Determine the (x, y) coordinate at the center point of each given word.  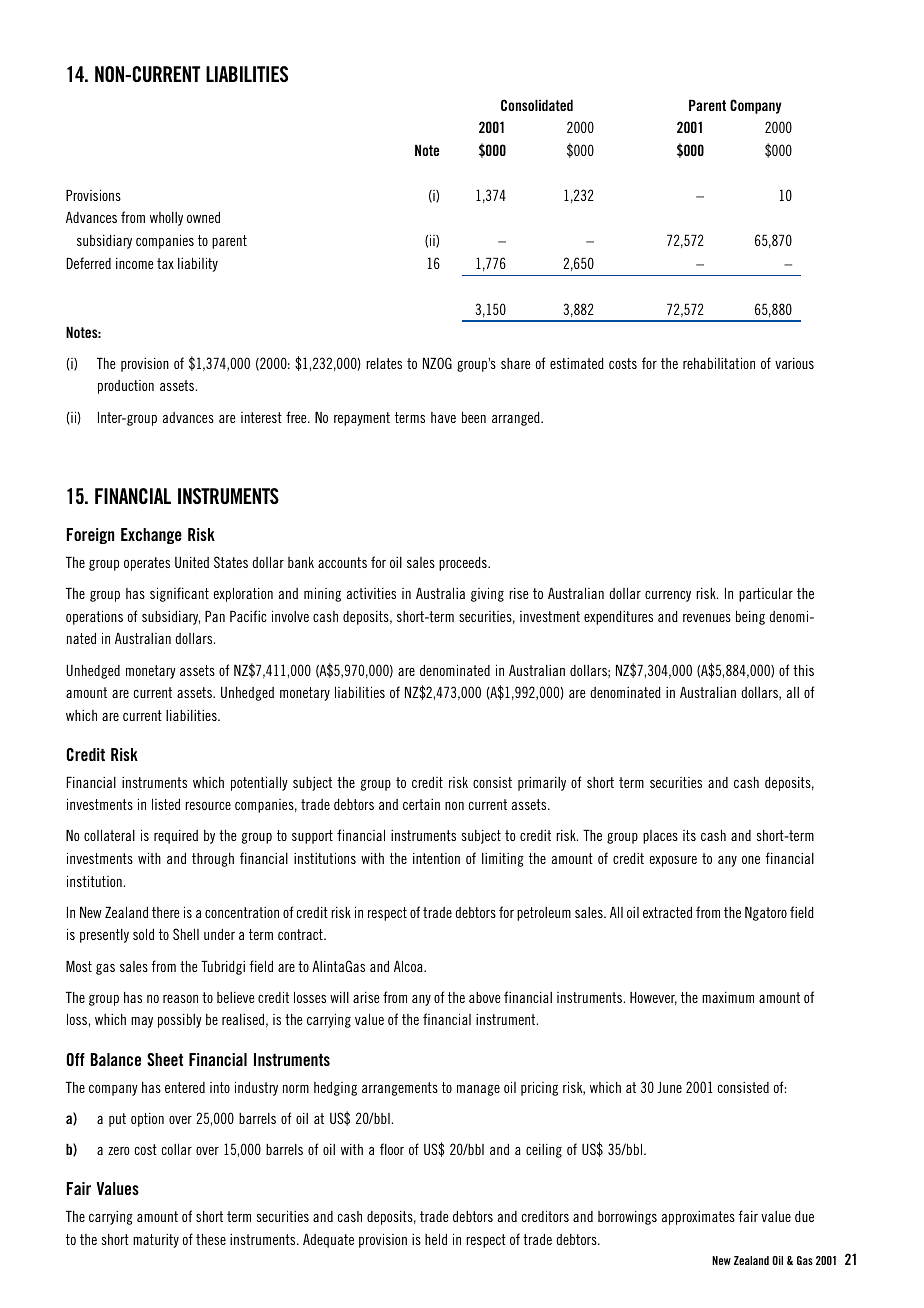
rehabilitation (719, 363)
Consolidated (537, 105)
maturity (156, 1241)
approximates (698, 1218)
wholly (166, 219)
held (436, 1239)
